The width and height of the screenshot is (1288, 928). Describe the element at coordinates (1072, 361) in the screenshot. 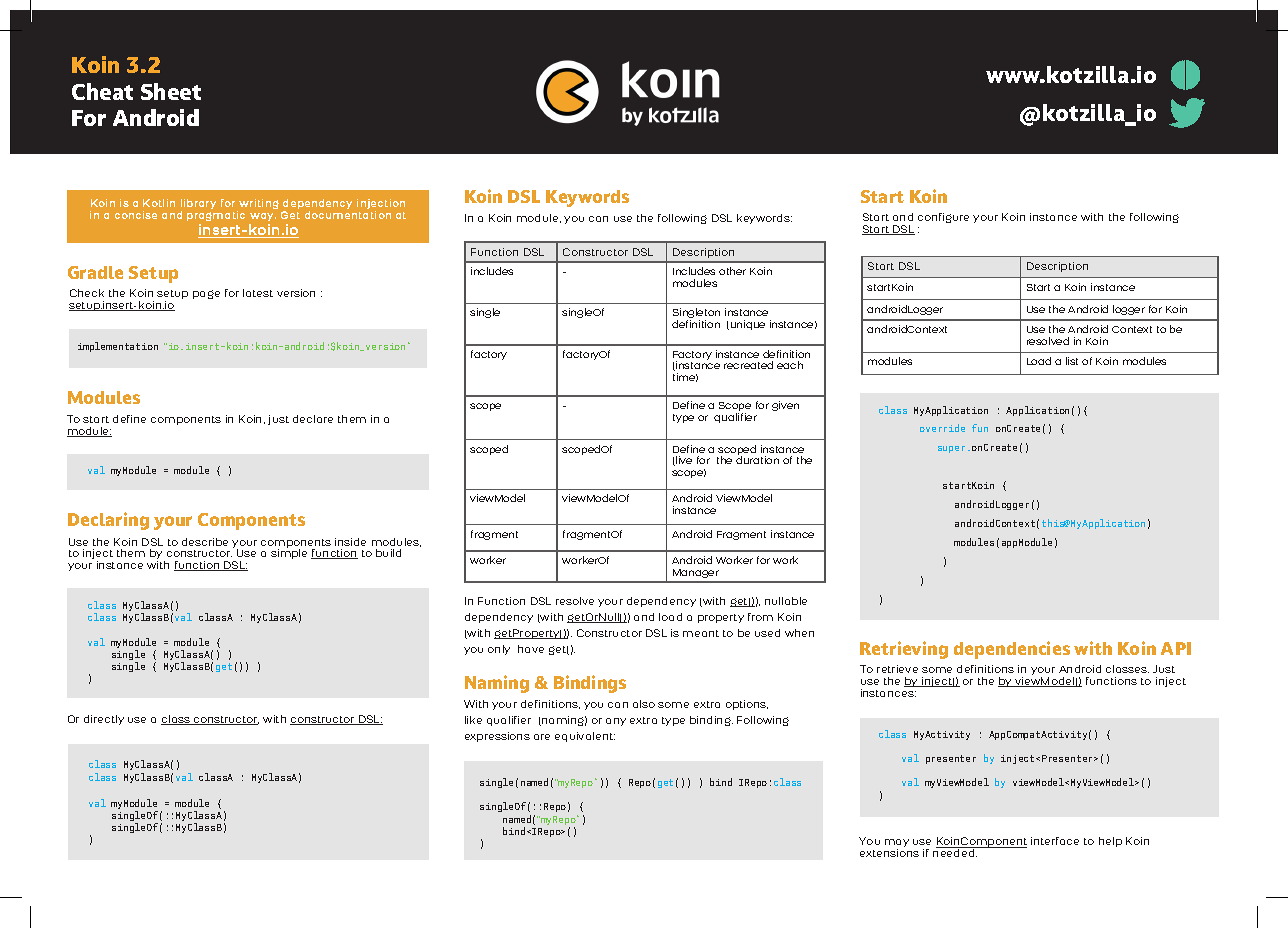

I see `list` at that location.
